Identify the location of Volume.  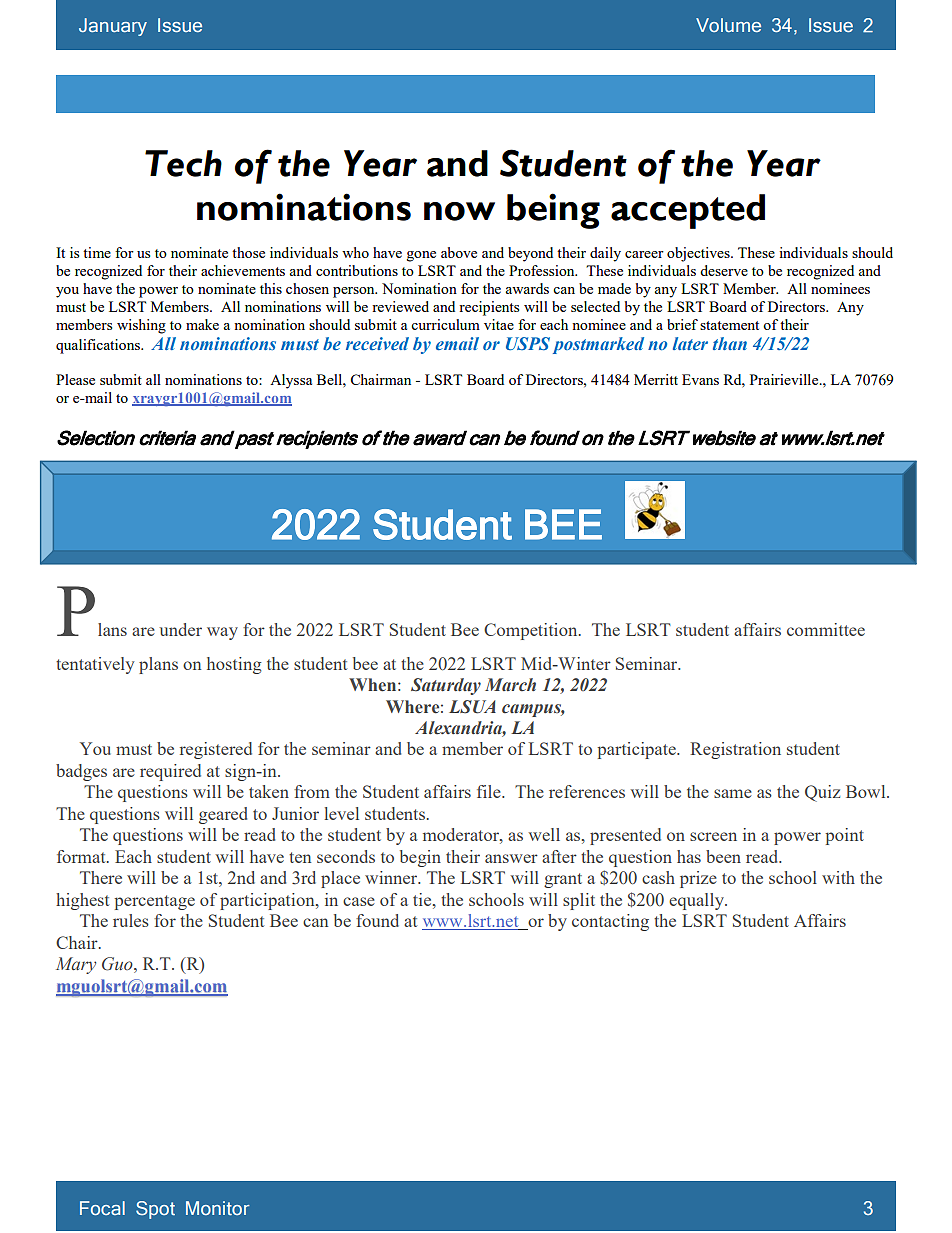
(728, 25).
